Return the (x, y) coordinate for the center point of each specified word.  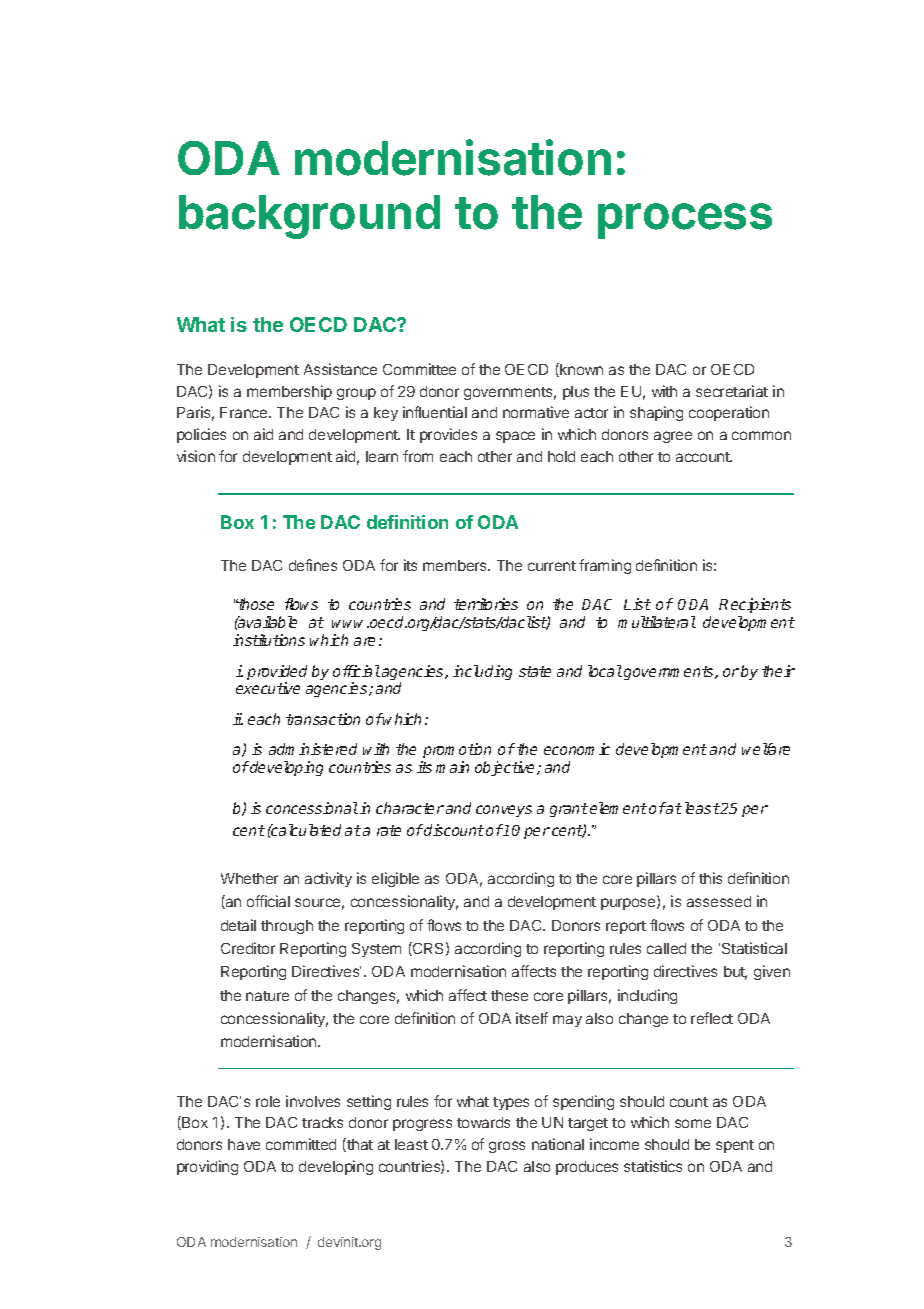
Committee (419, 369)
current (552, 566)
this (710, 878)
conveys (504, 811)
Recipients (755, 605)
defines (313, 565)
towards (483, 1122)
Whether (249, 878)
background (309, 217)
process (685, 221)
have (244, 1144)
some (693, 1123)
